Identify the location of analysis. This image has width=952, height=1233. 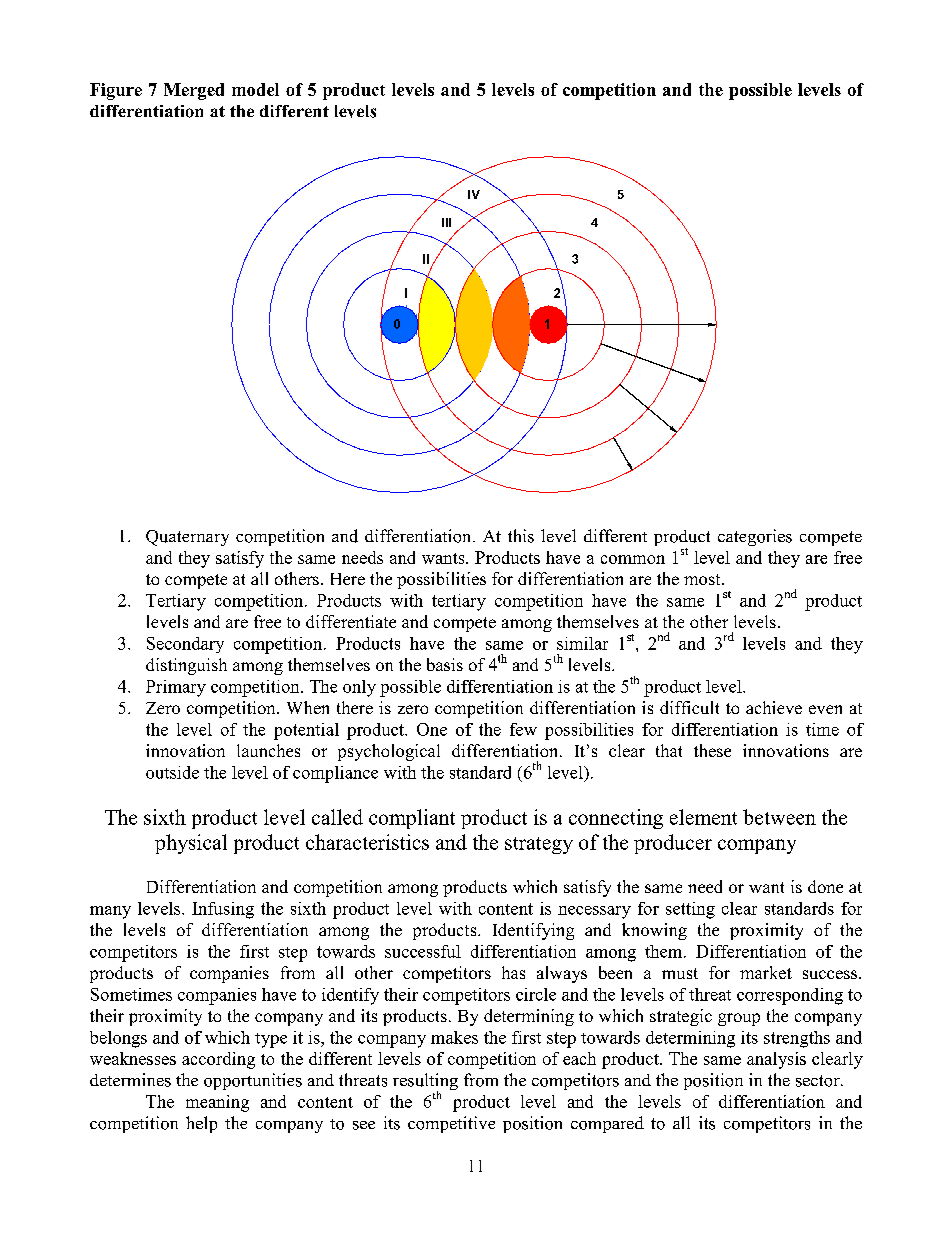
(776, 1060).
